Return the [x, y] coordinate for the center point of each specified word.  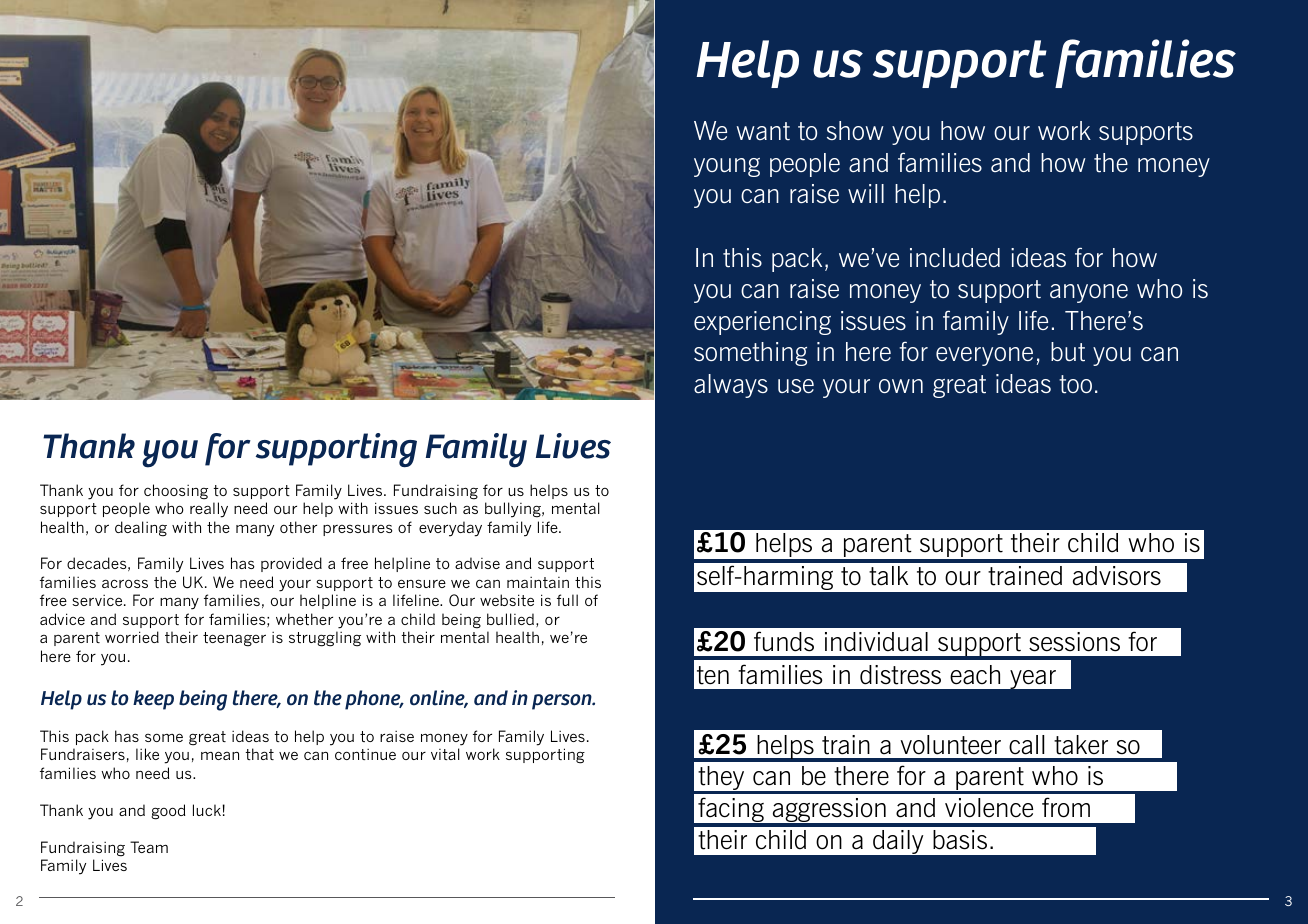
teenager [234, 639]
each [975, 675]
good [168, 812]
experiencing [762, 323]
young [727, 167]
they [721, 779]
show [855, 130]
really [209, 510]
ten [713, 675]
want [763, 131]
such [440, 508]
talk [888, 576]
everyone [984, 356]
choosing [176, 492]
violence [989, 808]
